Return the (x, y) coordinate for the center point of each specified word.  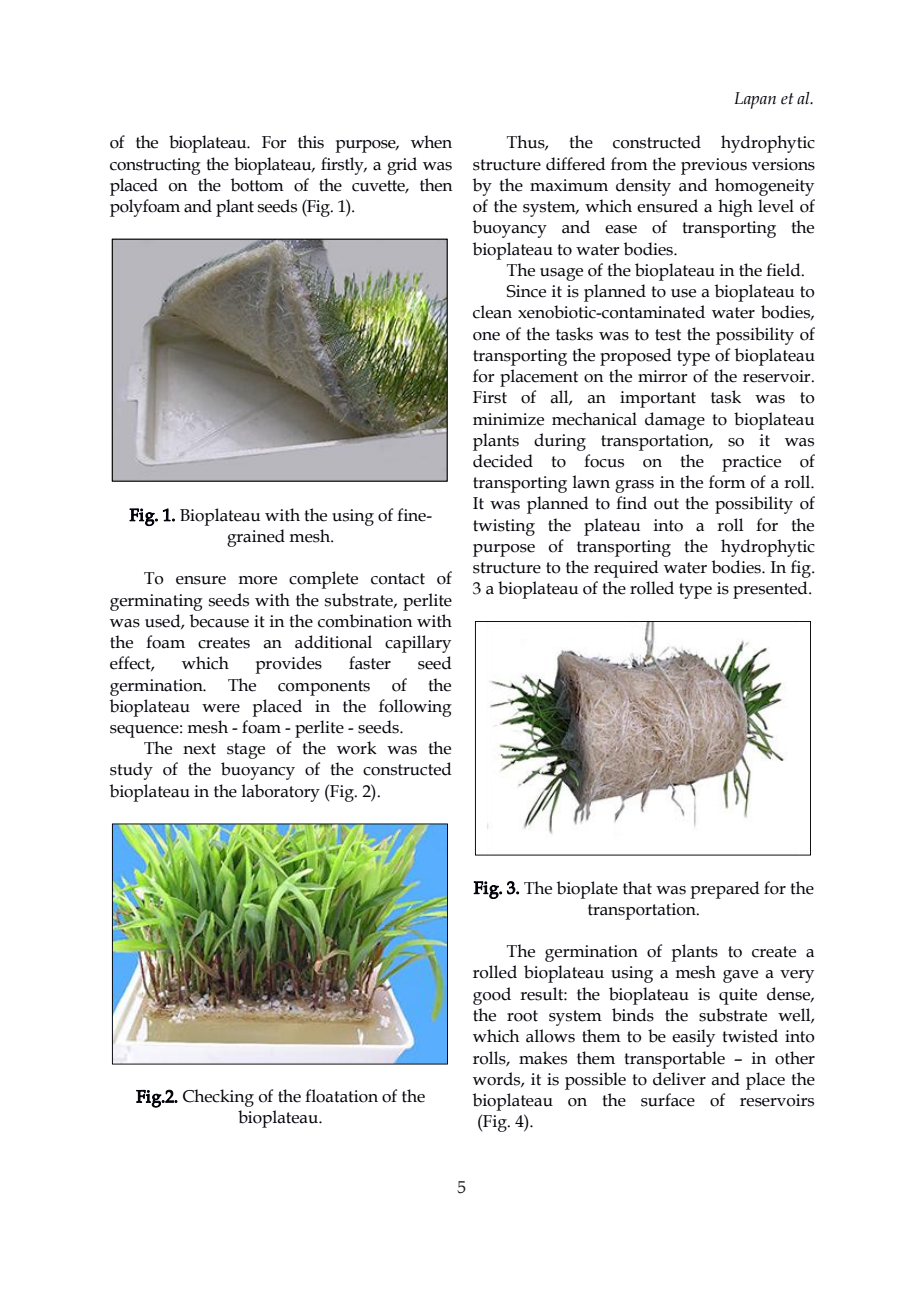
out (666, 504)
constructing (155, 166)
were (221, 708)
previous (714, 166)
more (257, 580)
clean (492, 312)
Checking (218, 1098)
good (492, 996)
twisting (504, 527)
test (668, 335)
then (436, 185)
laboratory (280, 793)
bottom (257, 185)
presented (771, 590)
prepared (725, 890)
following (415, 708)
